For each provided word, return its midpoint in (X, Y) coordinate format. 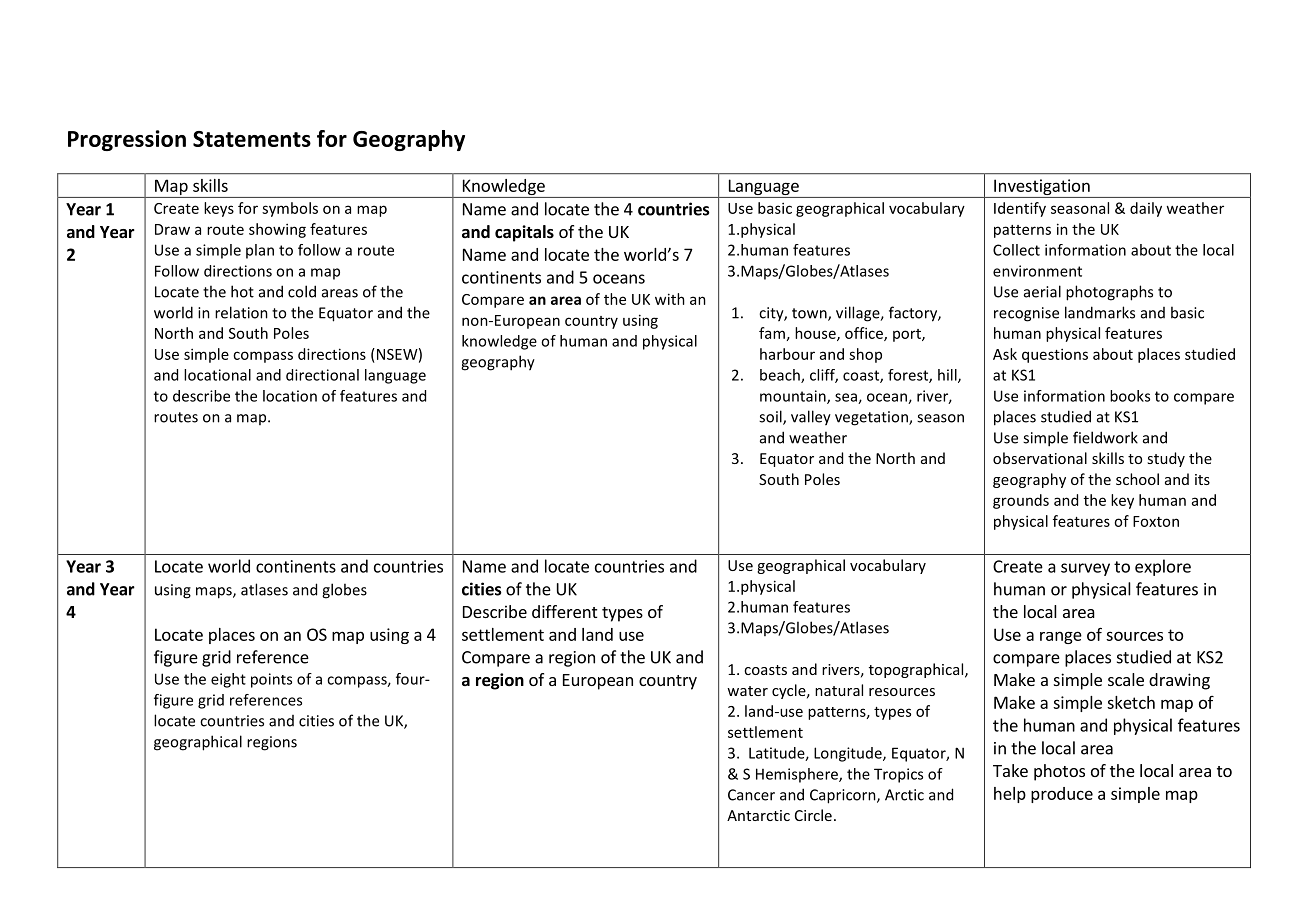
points (271, 680)
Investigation (1042, 188)
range (1061, 637)
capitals (524, 233)
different (564, 611)
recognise (1026, 314)
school (1137, 479)
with (670, 299)
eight (228, 680)
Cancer (751, 795)
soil (771, 417)
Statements (252, 139)
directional (322, 375)
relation (241, 312)
